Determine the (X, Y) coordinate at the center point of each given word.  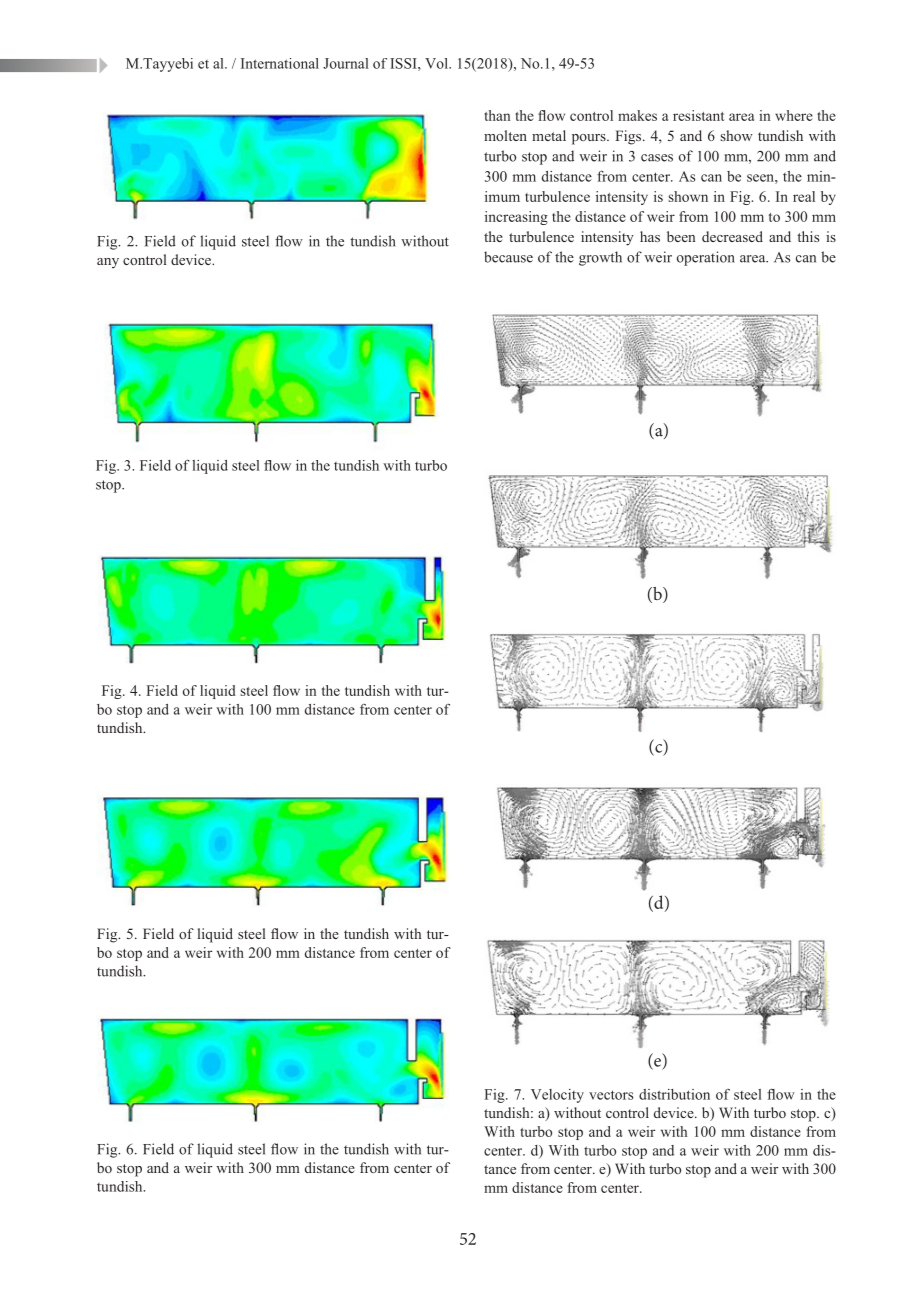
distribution (674, 1094)
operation (706, 258)
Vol (437, 63)
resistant (698, 115)
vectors (611, 1095)
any (108, 263)
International (280, 63)
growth (600, 258)
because (508, 257)
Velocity (557, 1096)
